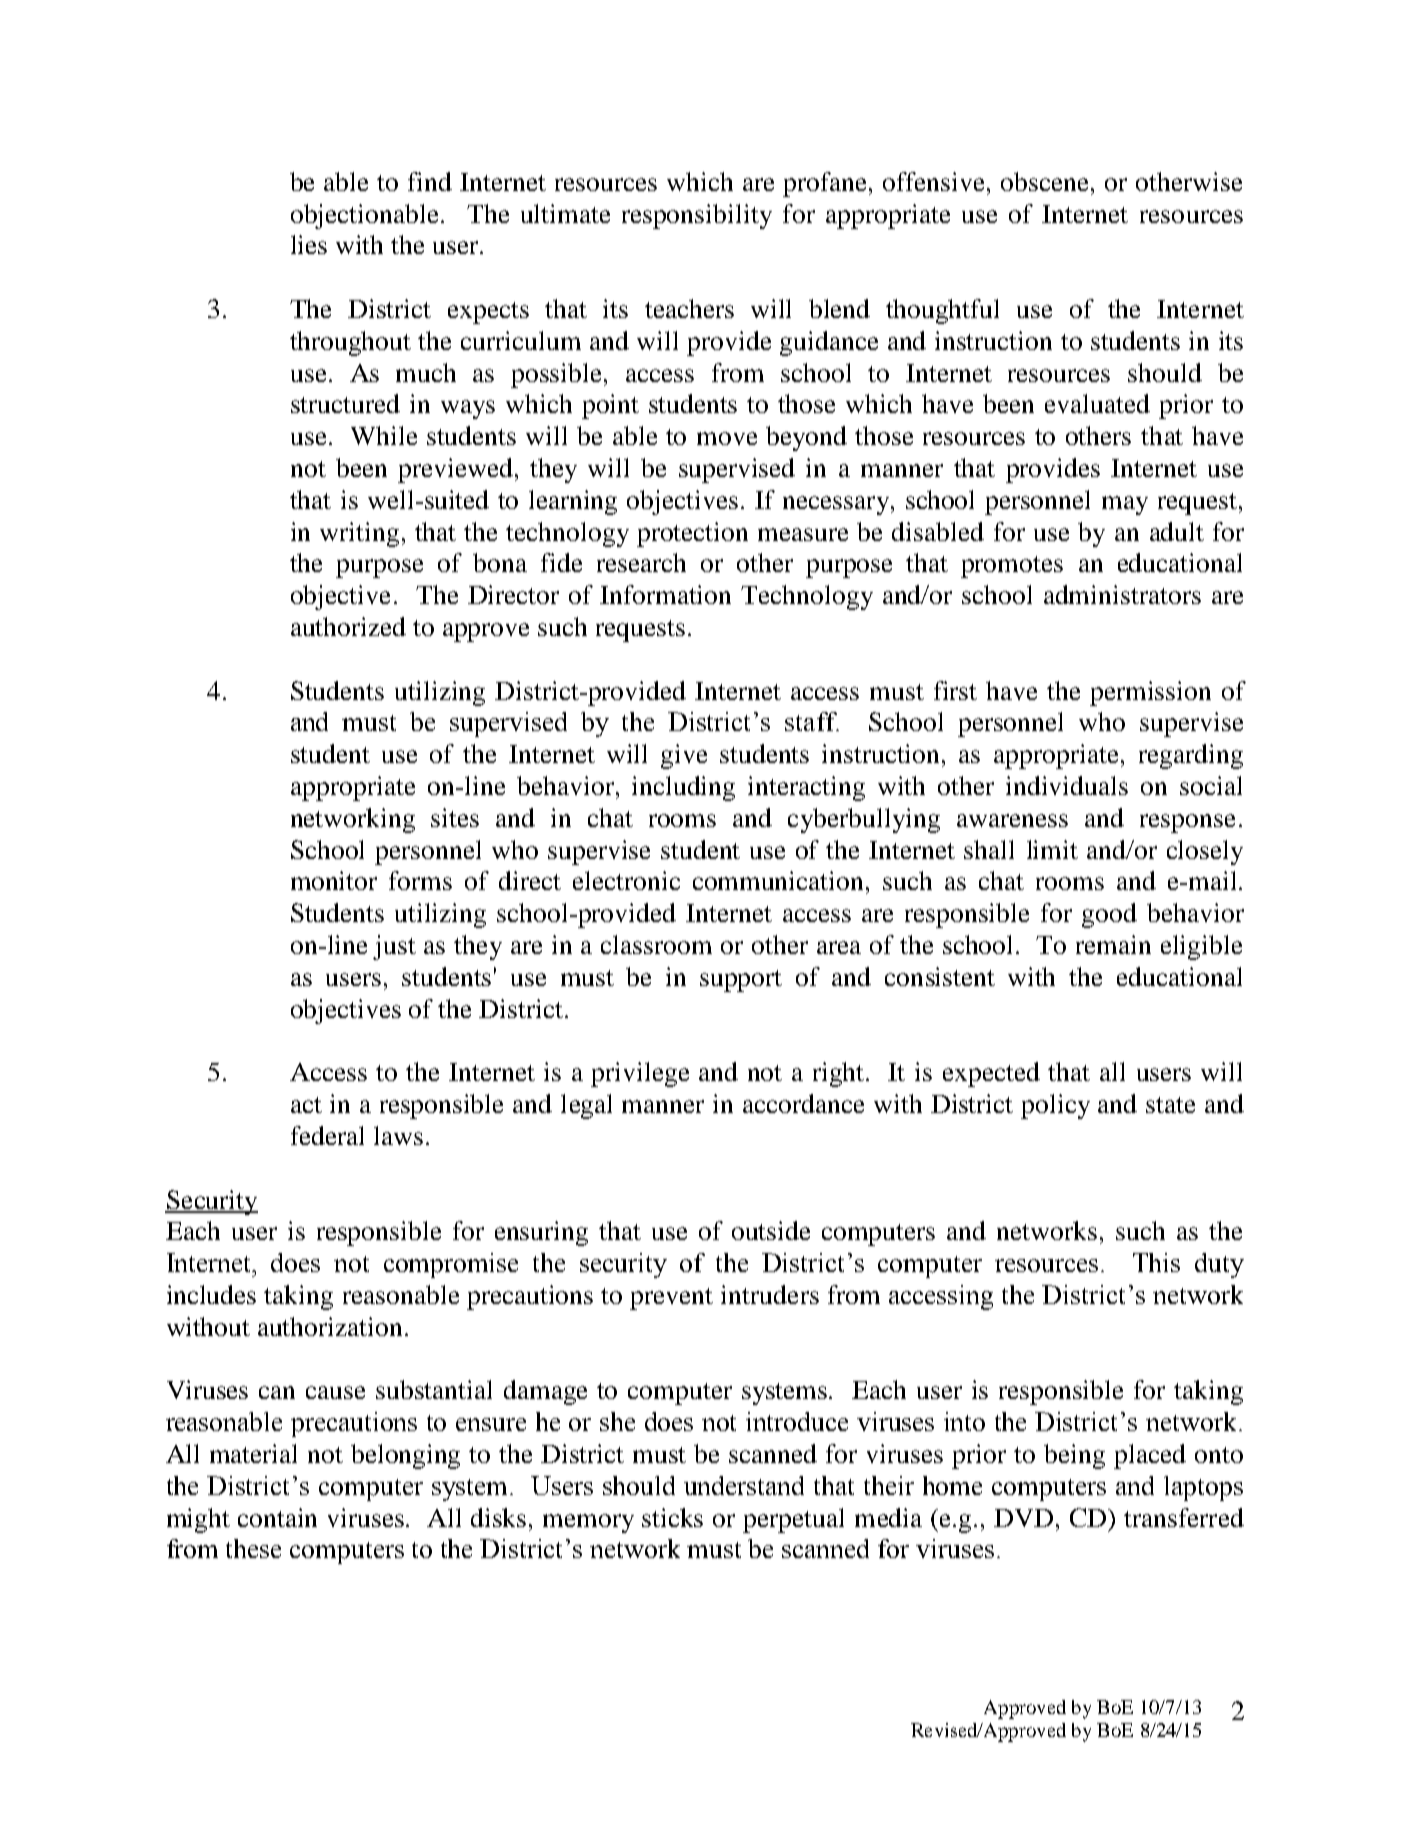 Image resolution: width=1410 pixels, height=1825 pixels. What do you see at coordinates (327, 1135) in the image?
I see `federal` at bounding box center [327, 1135].
